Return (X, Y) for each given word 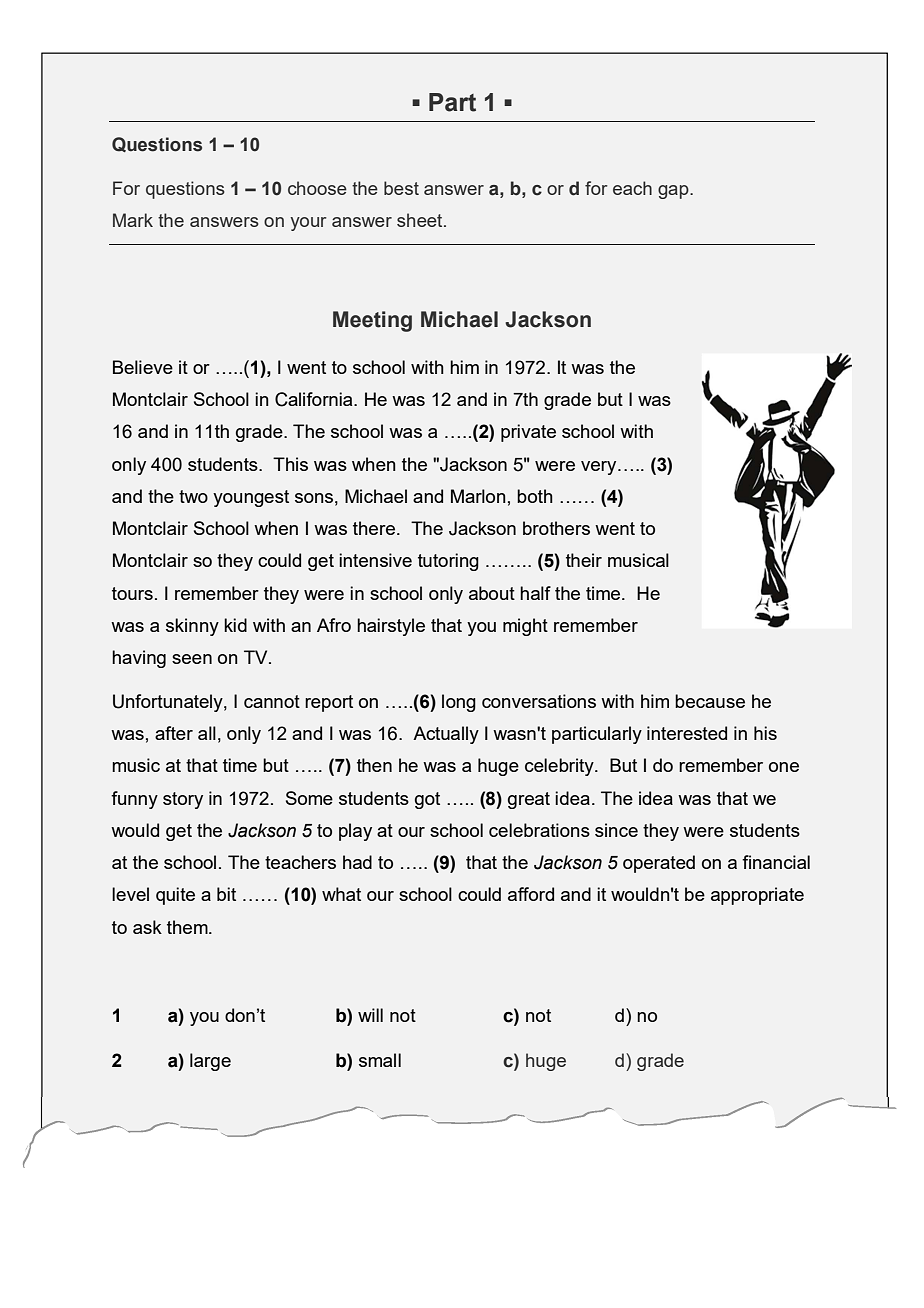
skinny (192, 627)
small (380, 1060)
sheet (421, 220)
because (710, 701)
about (492, 593)
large (210, 1062)
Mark (133, 220)
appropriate (757, 896)
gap (674, 192)
